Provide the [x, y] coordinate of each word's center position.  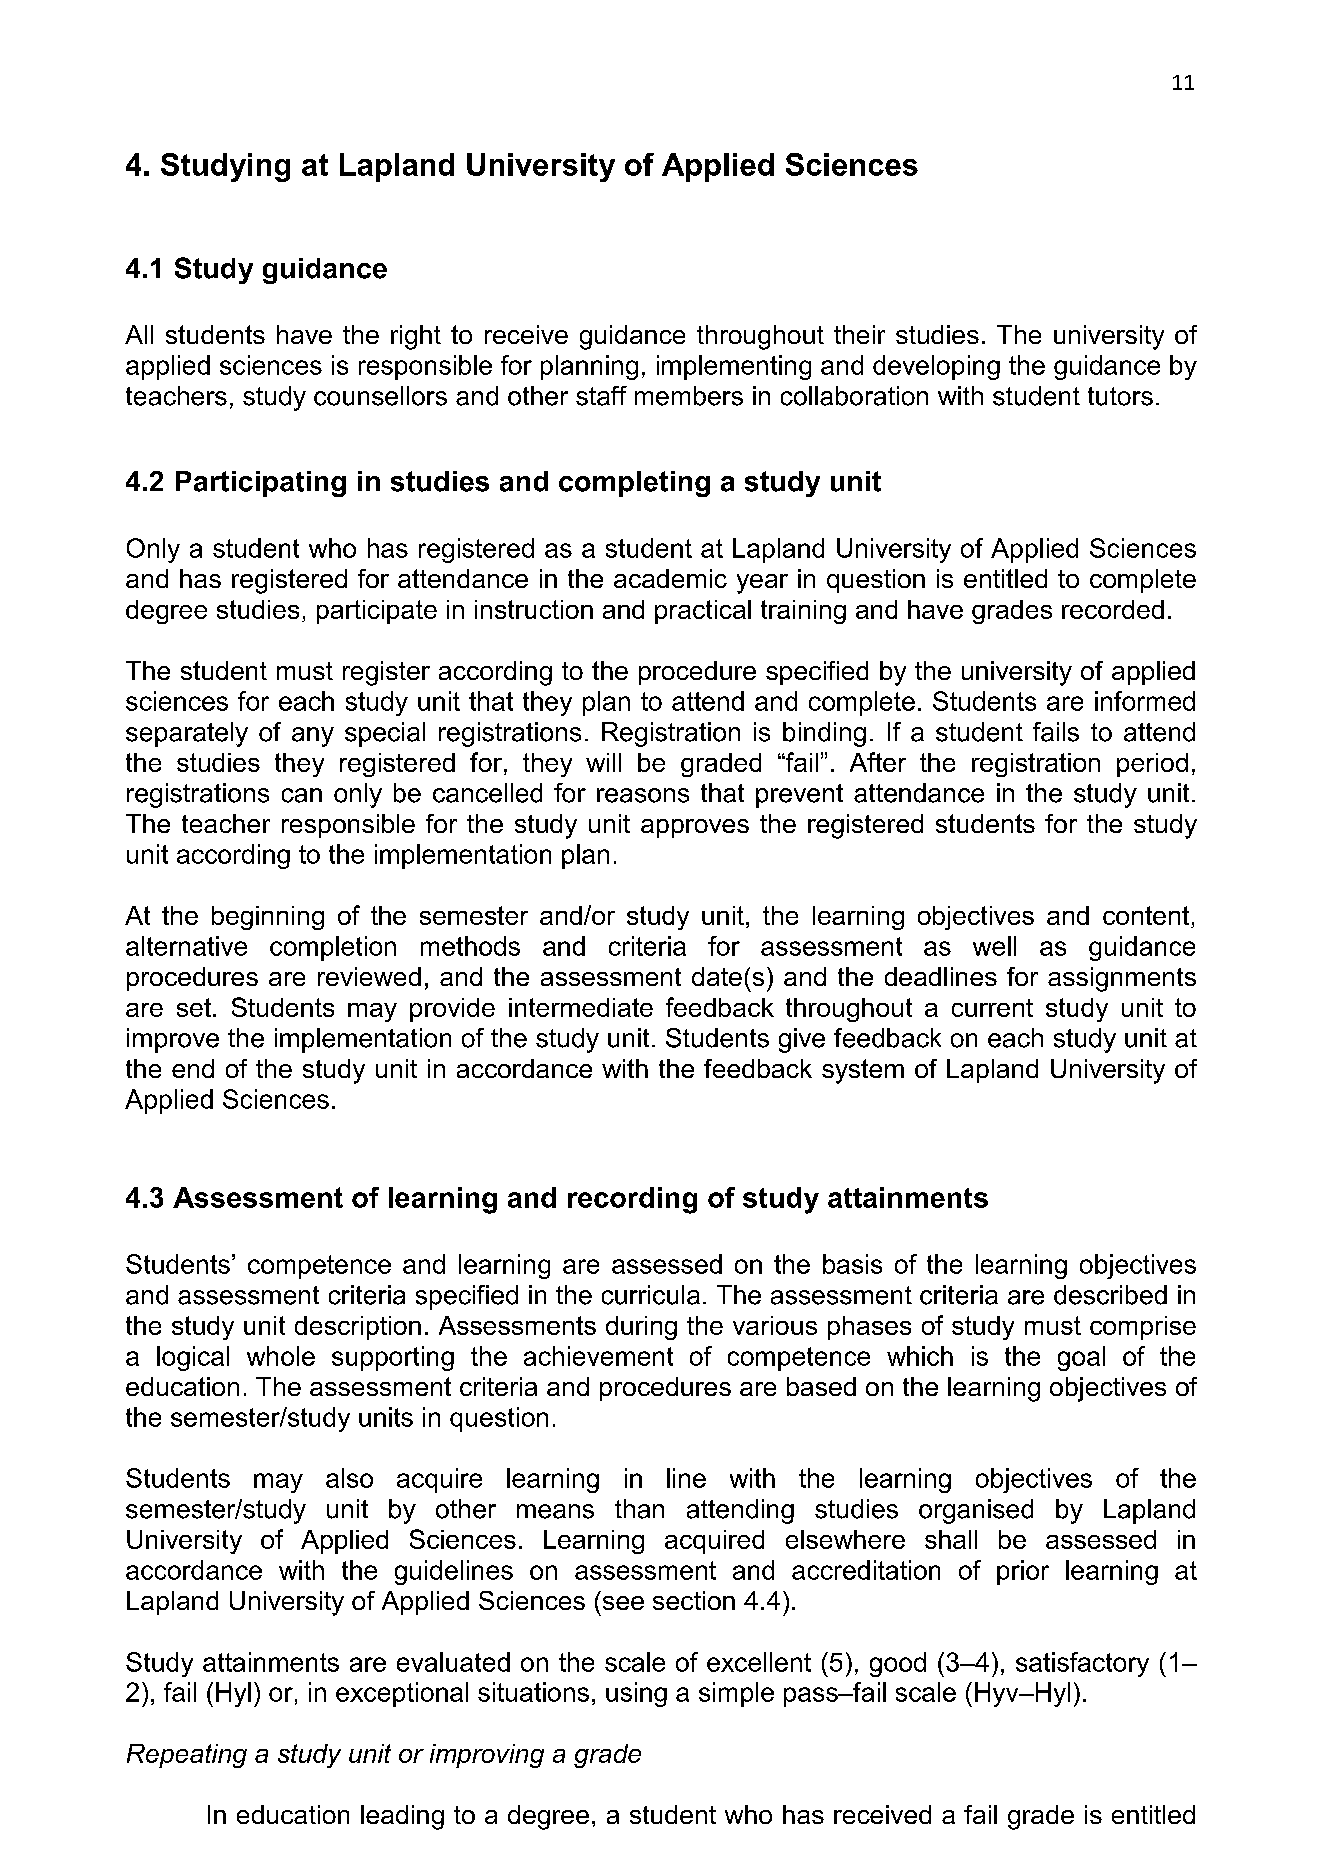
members [689, 396]
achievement [598, 1356]
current [992, 1008]
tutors [1120, 396]
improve [173, 1040]
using [636, 1694]
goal [1081, 1358]
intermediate [581, 1007]
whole [281, 1356]
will [603, 762]
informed [1145, 701]
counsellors [380, 396]
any [313, 737]
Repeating [187, 1756]
